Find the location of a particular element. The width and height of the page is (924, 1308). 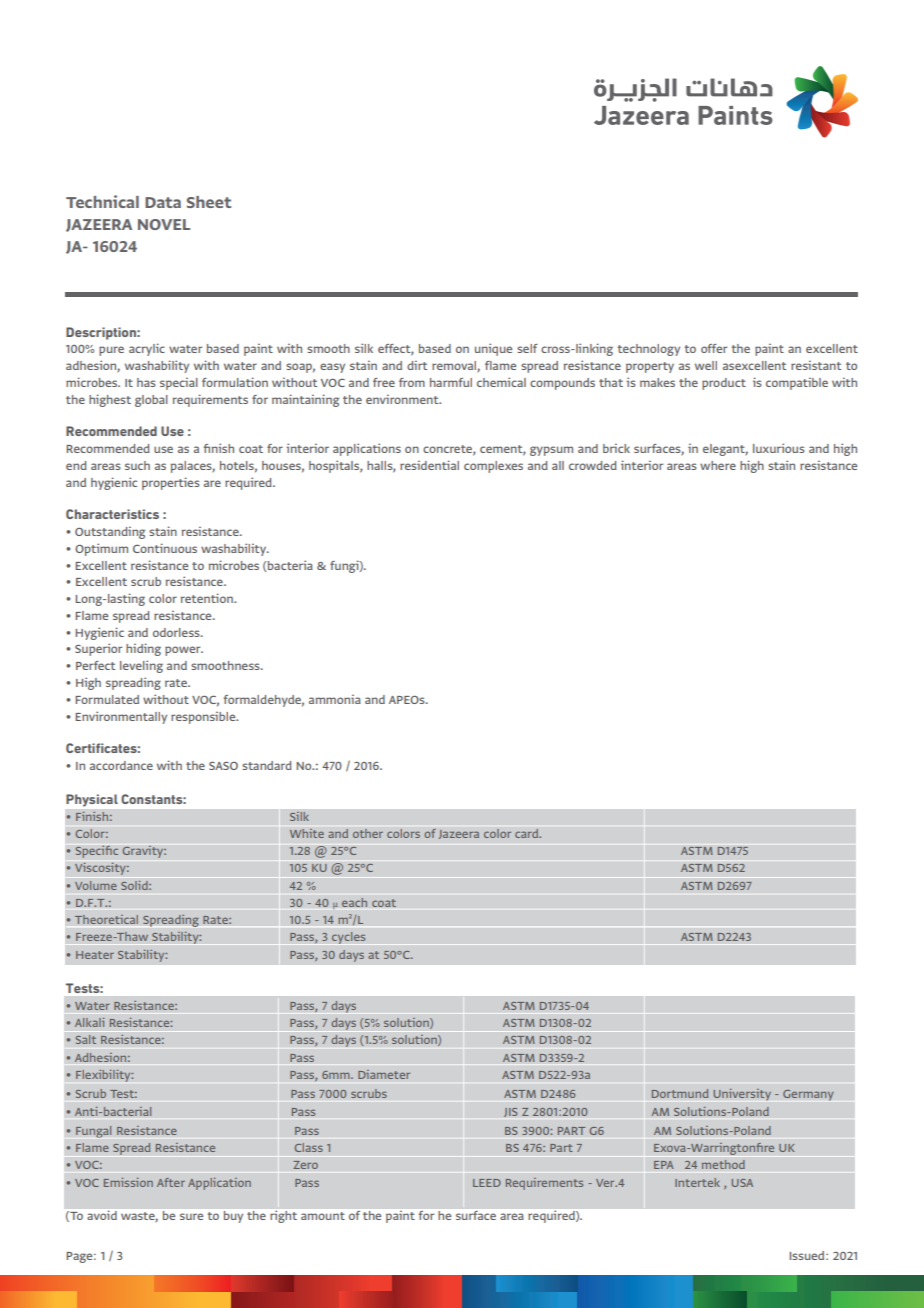

Heater is located at coordinates (95, 955).
